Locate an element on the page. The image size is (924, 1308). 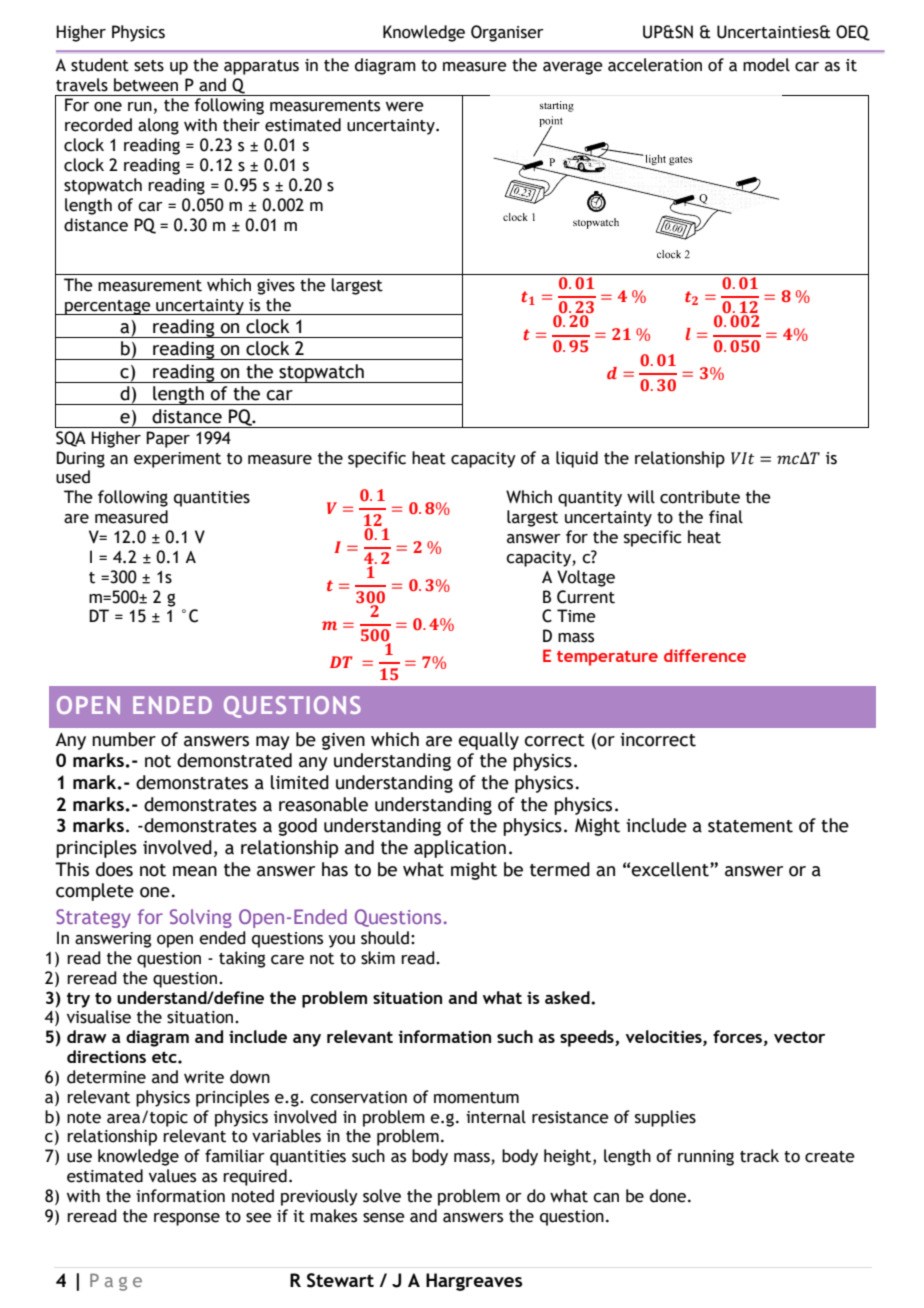
Solving is located at coordinates (201, 918).
